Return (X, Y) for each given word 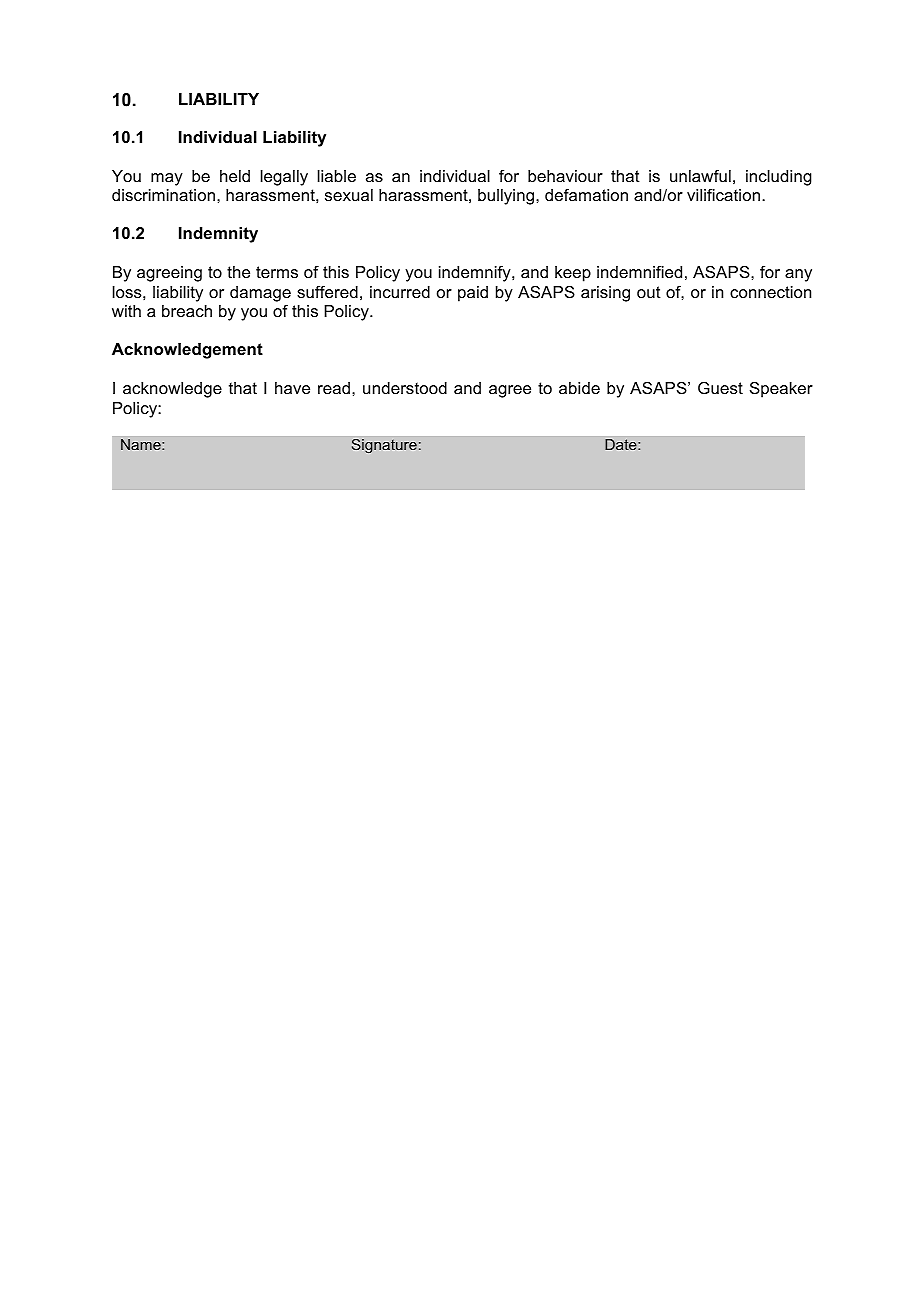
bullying (506, 197)
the (238, 272)
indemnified (639, 272)
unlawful (700, 176)
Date (622, 444)
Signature (384, 446)
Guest (720, 388)
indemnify (476, 274)
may (167, 179)
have (292, 388)
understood (405, 388)
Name (142, 444)
